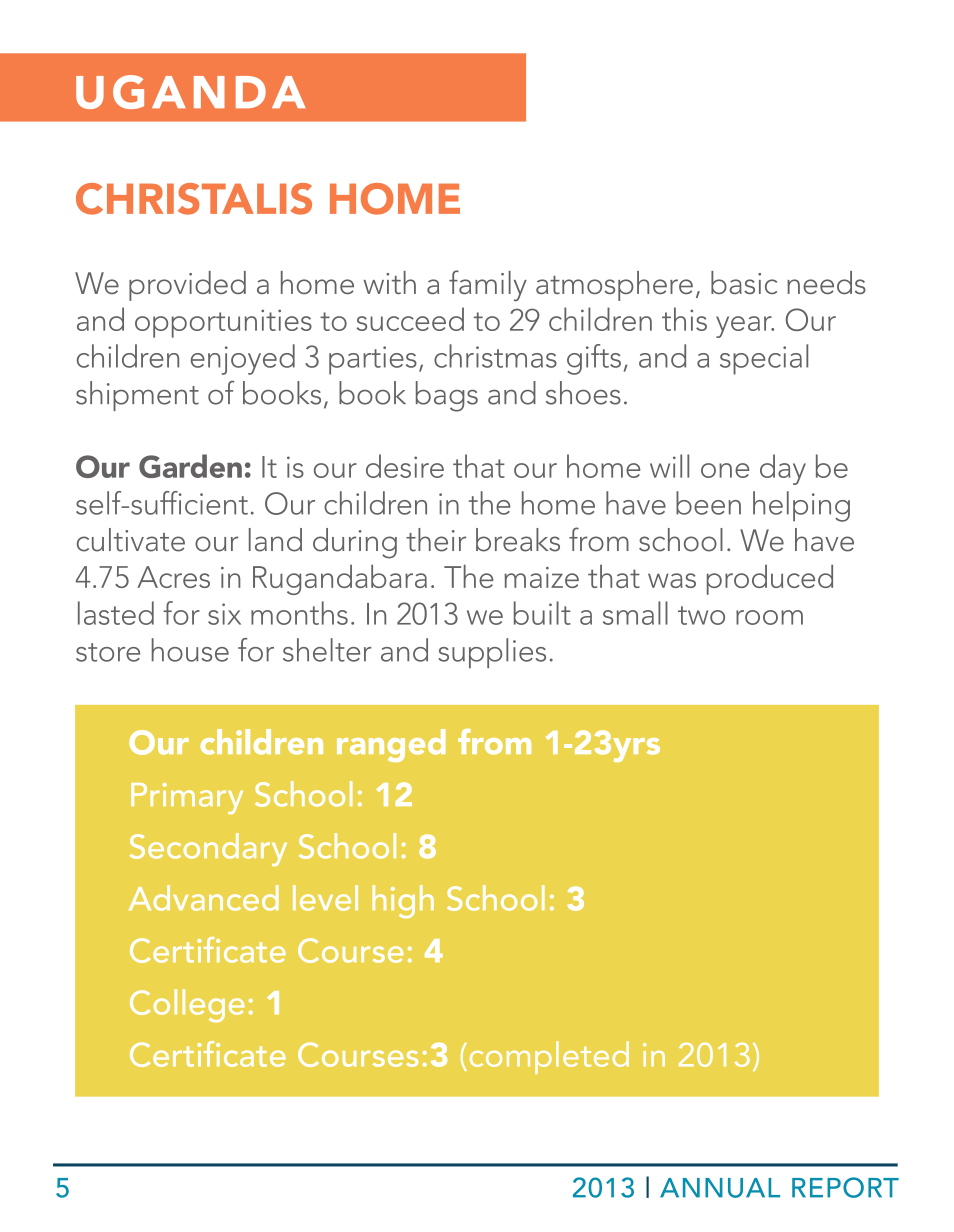  I want to click on ranged, so click(391, 745).
